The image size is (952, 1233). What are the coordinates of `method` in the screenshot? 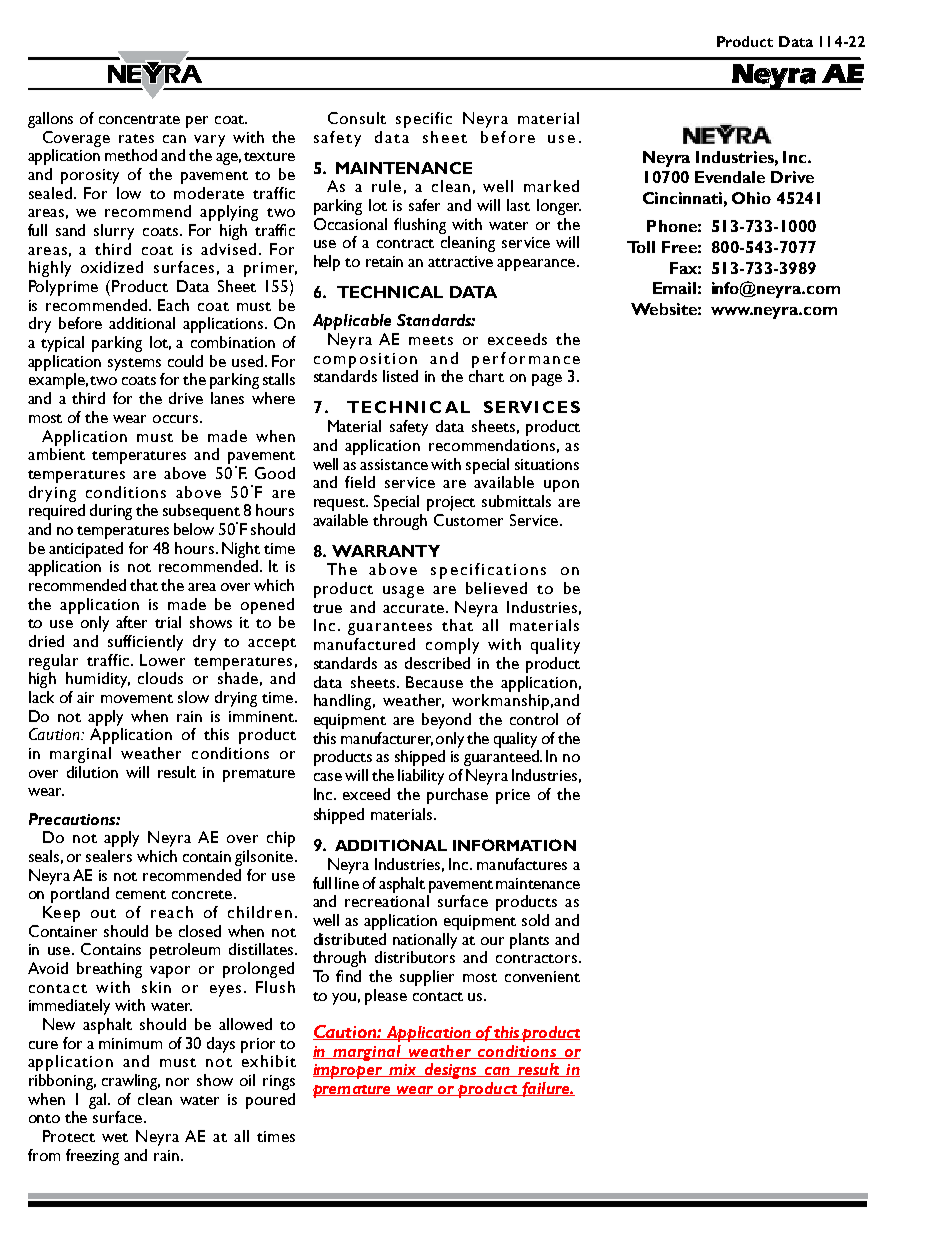 It's located at (131, 155).
